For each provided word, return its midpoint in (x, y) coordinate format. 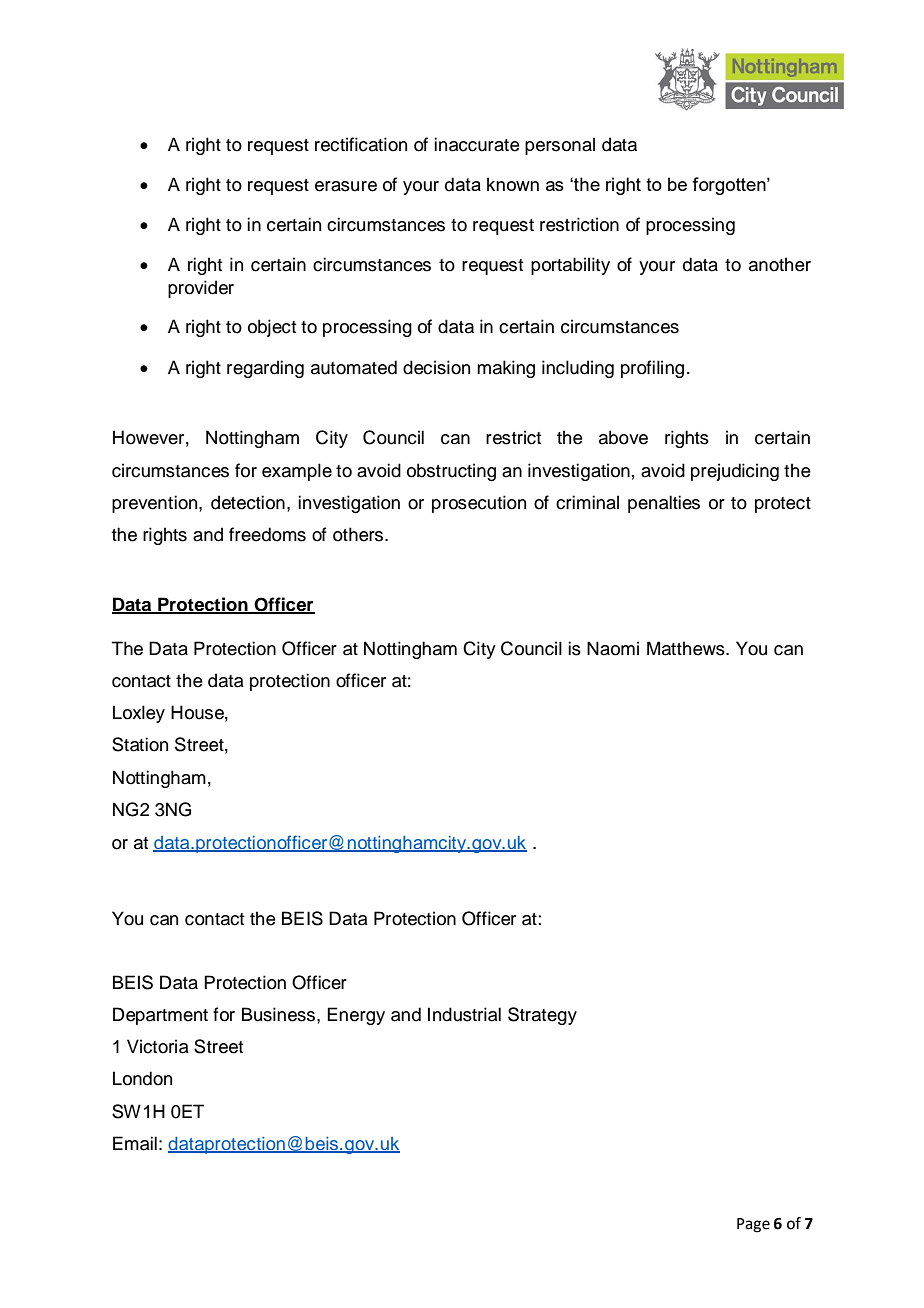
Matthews (687, 648)
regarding (265, 369)
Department (160, 1016)
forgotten (730, 186)
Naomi (613, 648)
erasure (346, 186)
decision (436, 367)
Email (135, 1143)
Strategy (542, 1016)
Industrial (464, 1014)
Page (753, 1225)
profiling (652, 369)
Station (140, 744)
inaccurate (477, 144)
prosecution (479, 504)
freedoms (267, 534)
